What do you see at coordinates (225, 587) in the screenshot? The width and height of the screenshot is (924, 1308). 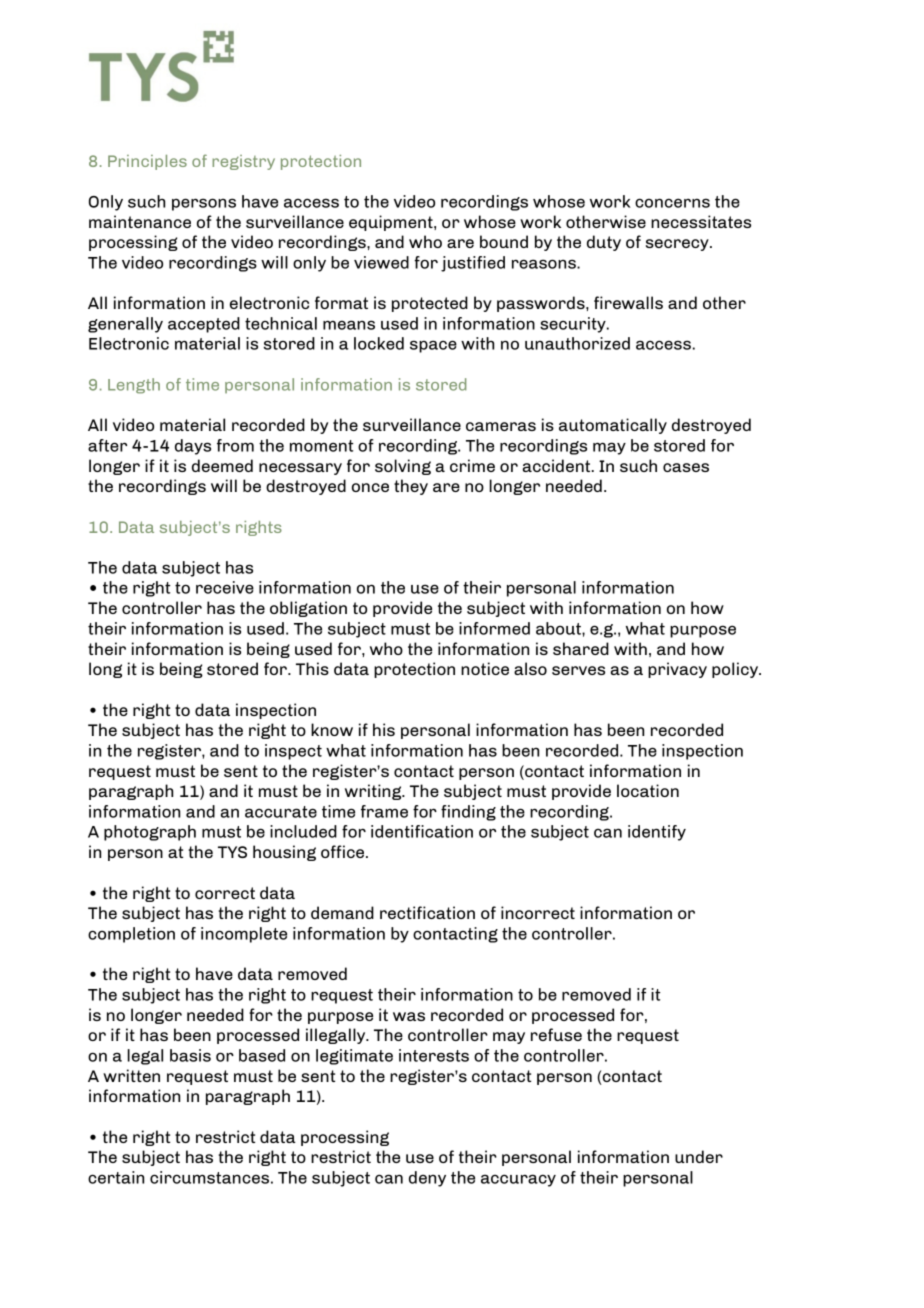 I see `receive` at bounding box center [225, 587].
